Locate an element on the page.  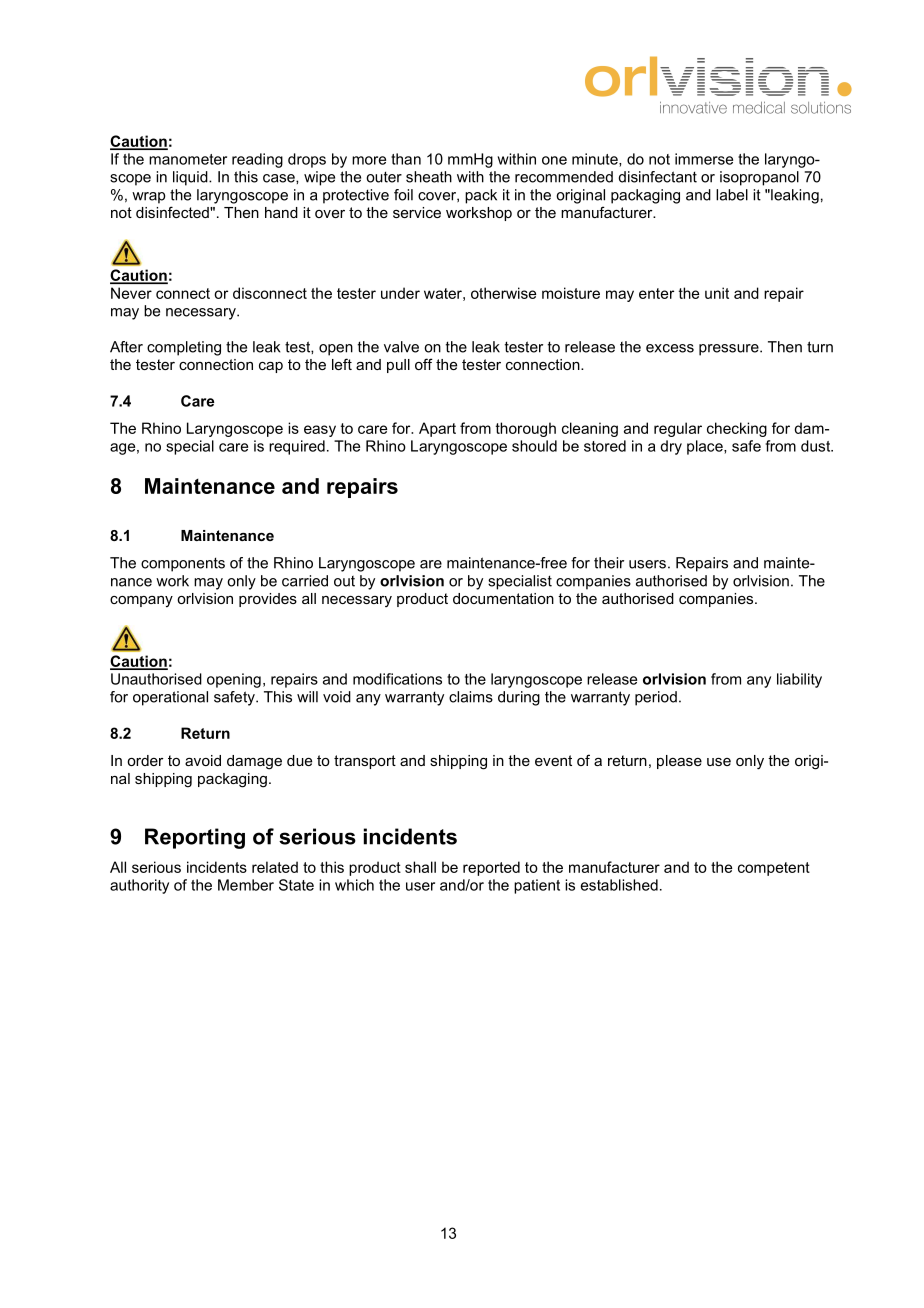
Reporting is located at coordinates (195, 838).
